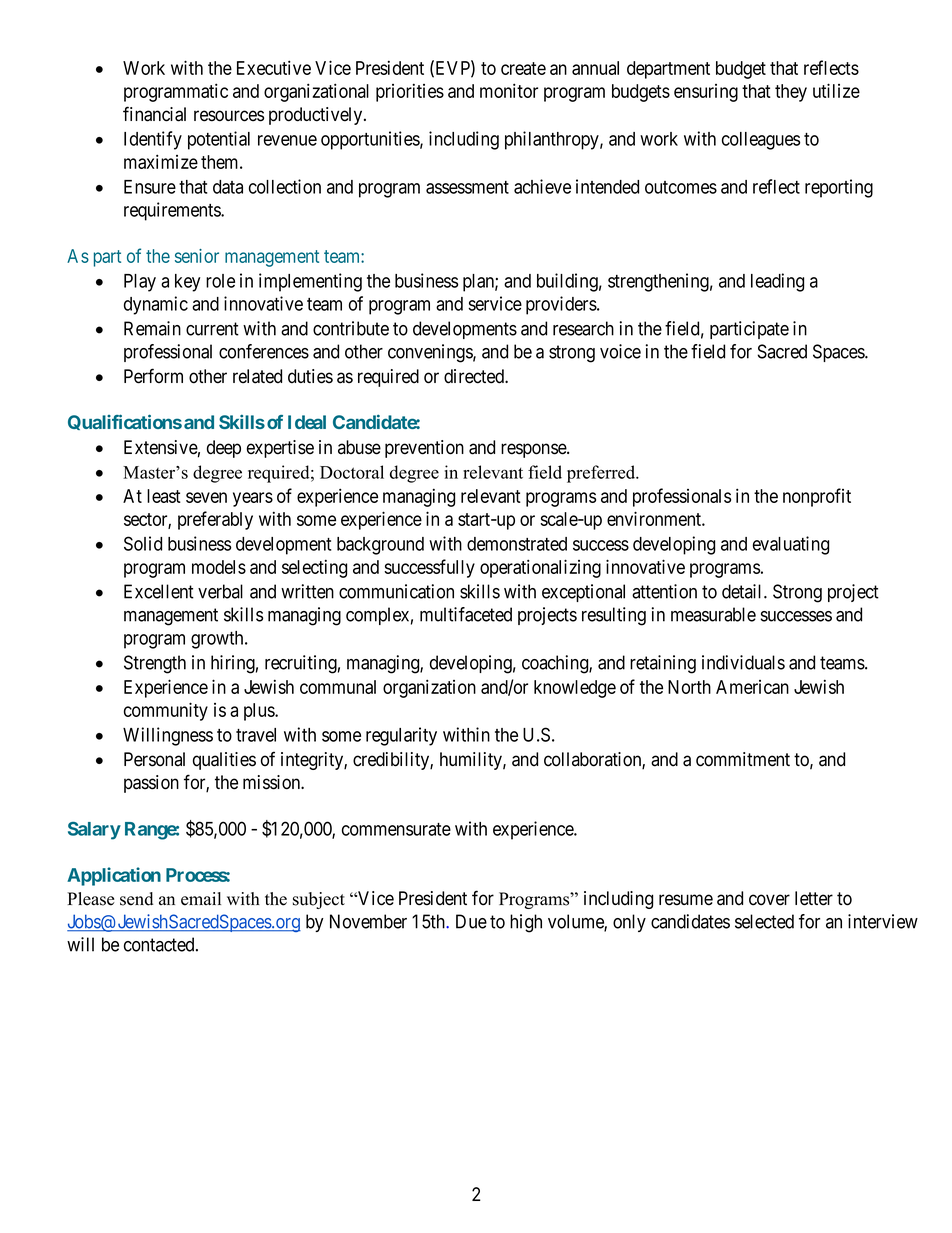  What do you see at coordinates (206, 497) in the image?
I see `seven` at bounding box center [206, 497].
